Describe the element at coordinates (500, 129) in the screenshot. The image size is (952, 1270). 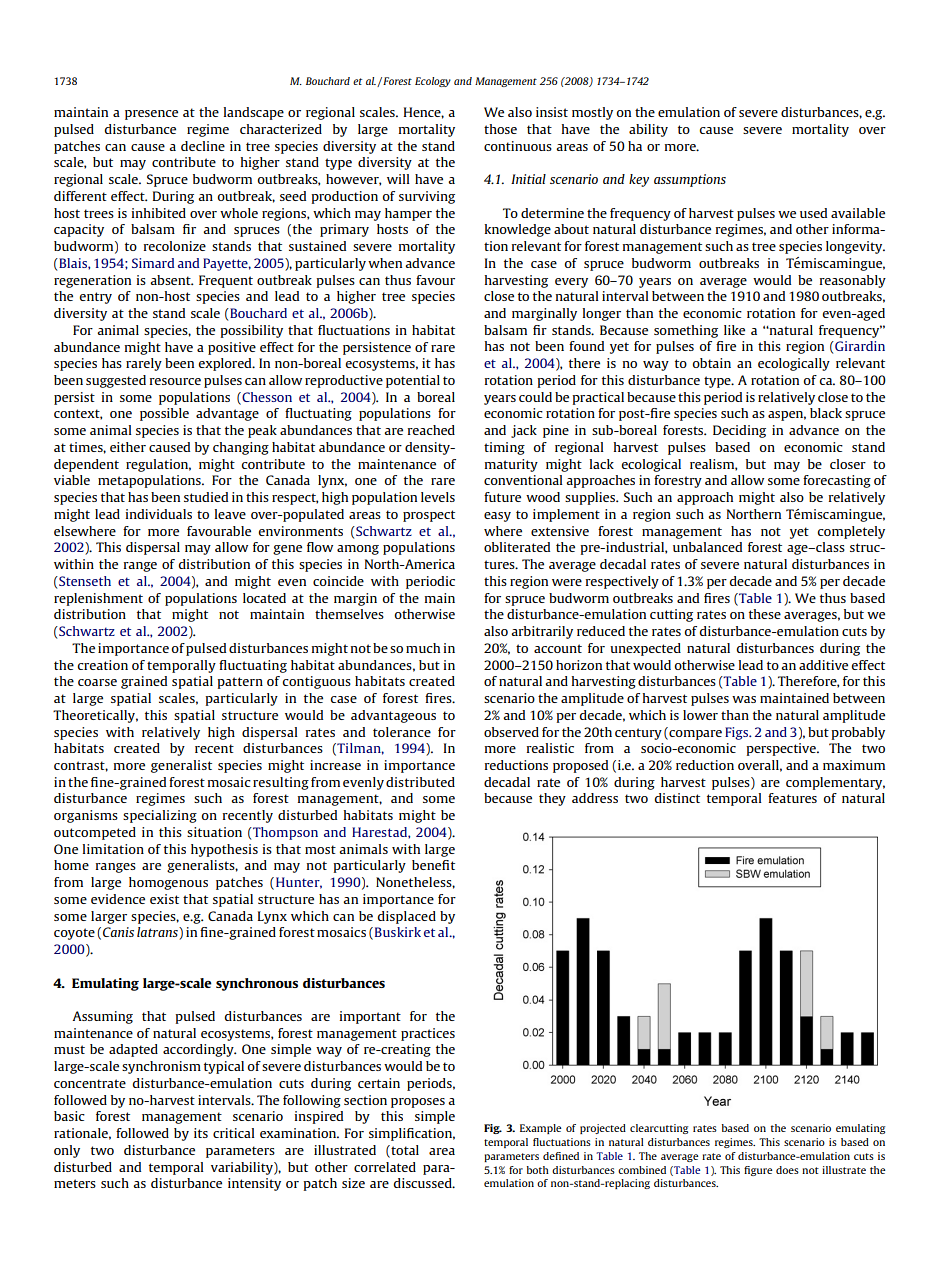
I see `those` at that location.
